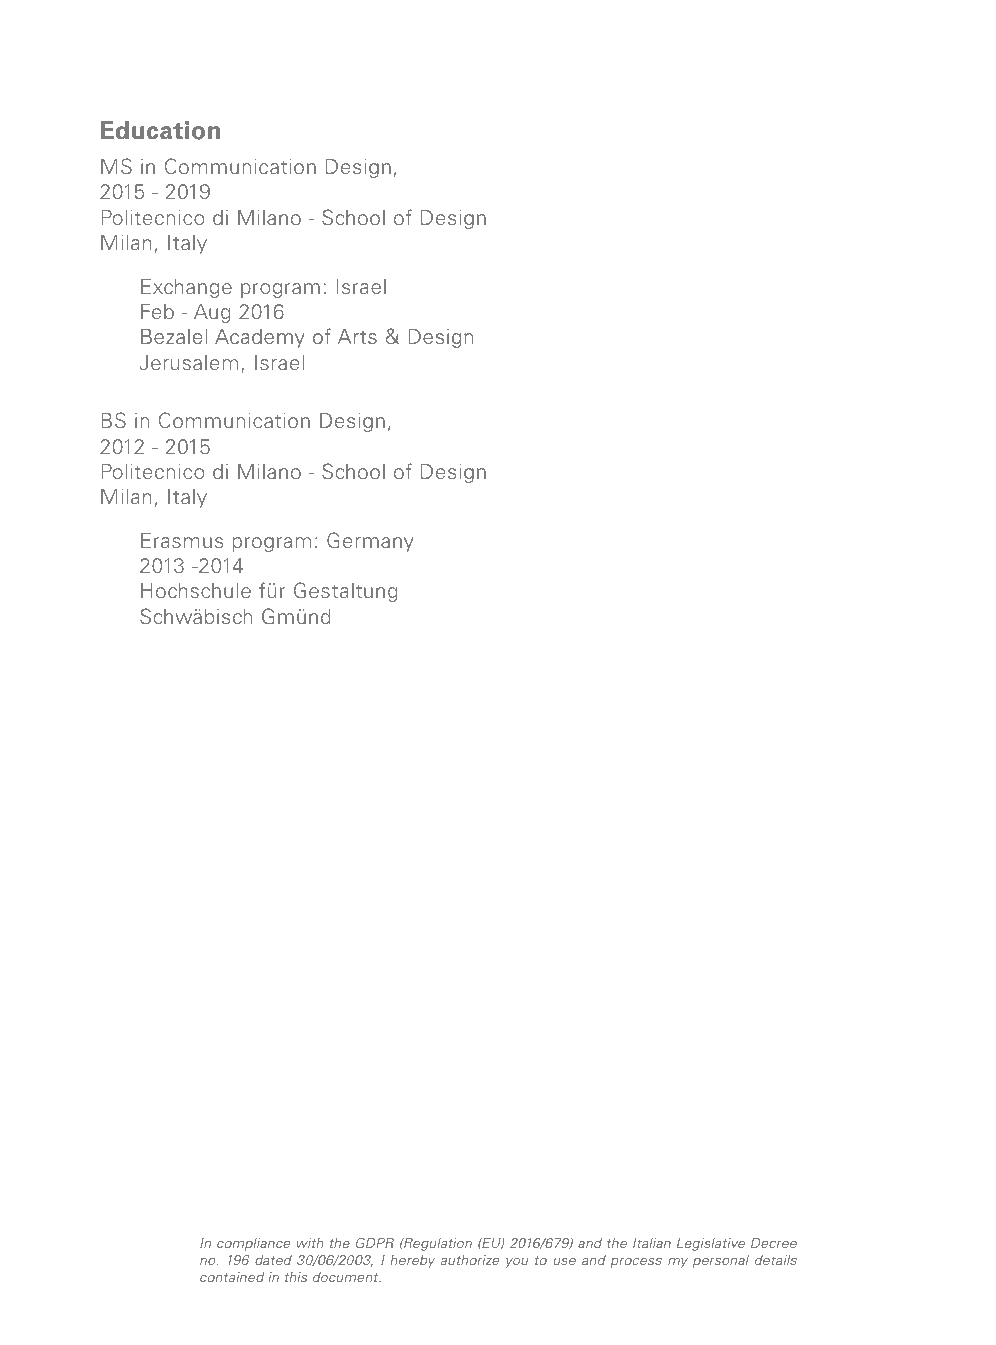 The image size is (996, 1345). Describe the element at coordinates (357, 337) in the screenshot. I see `Arts` at that location.
